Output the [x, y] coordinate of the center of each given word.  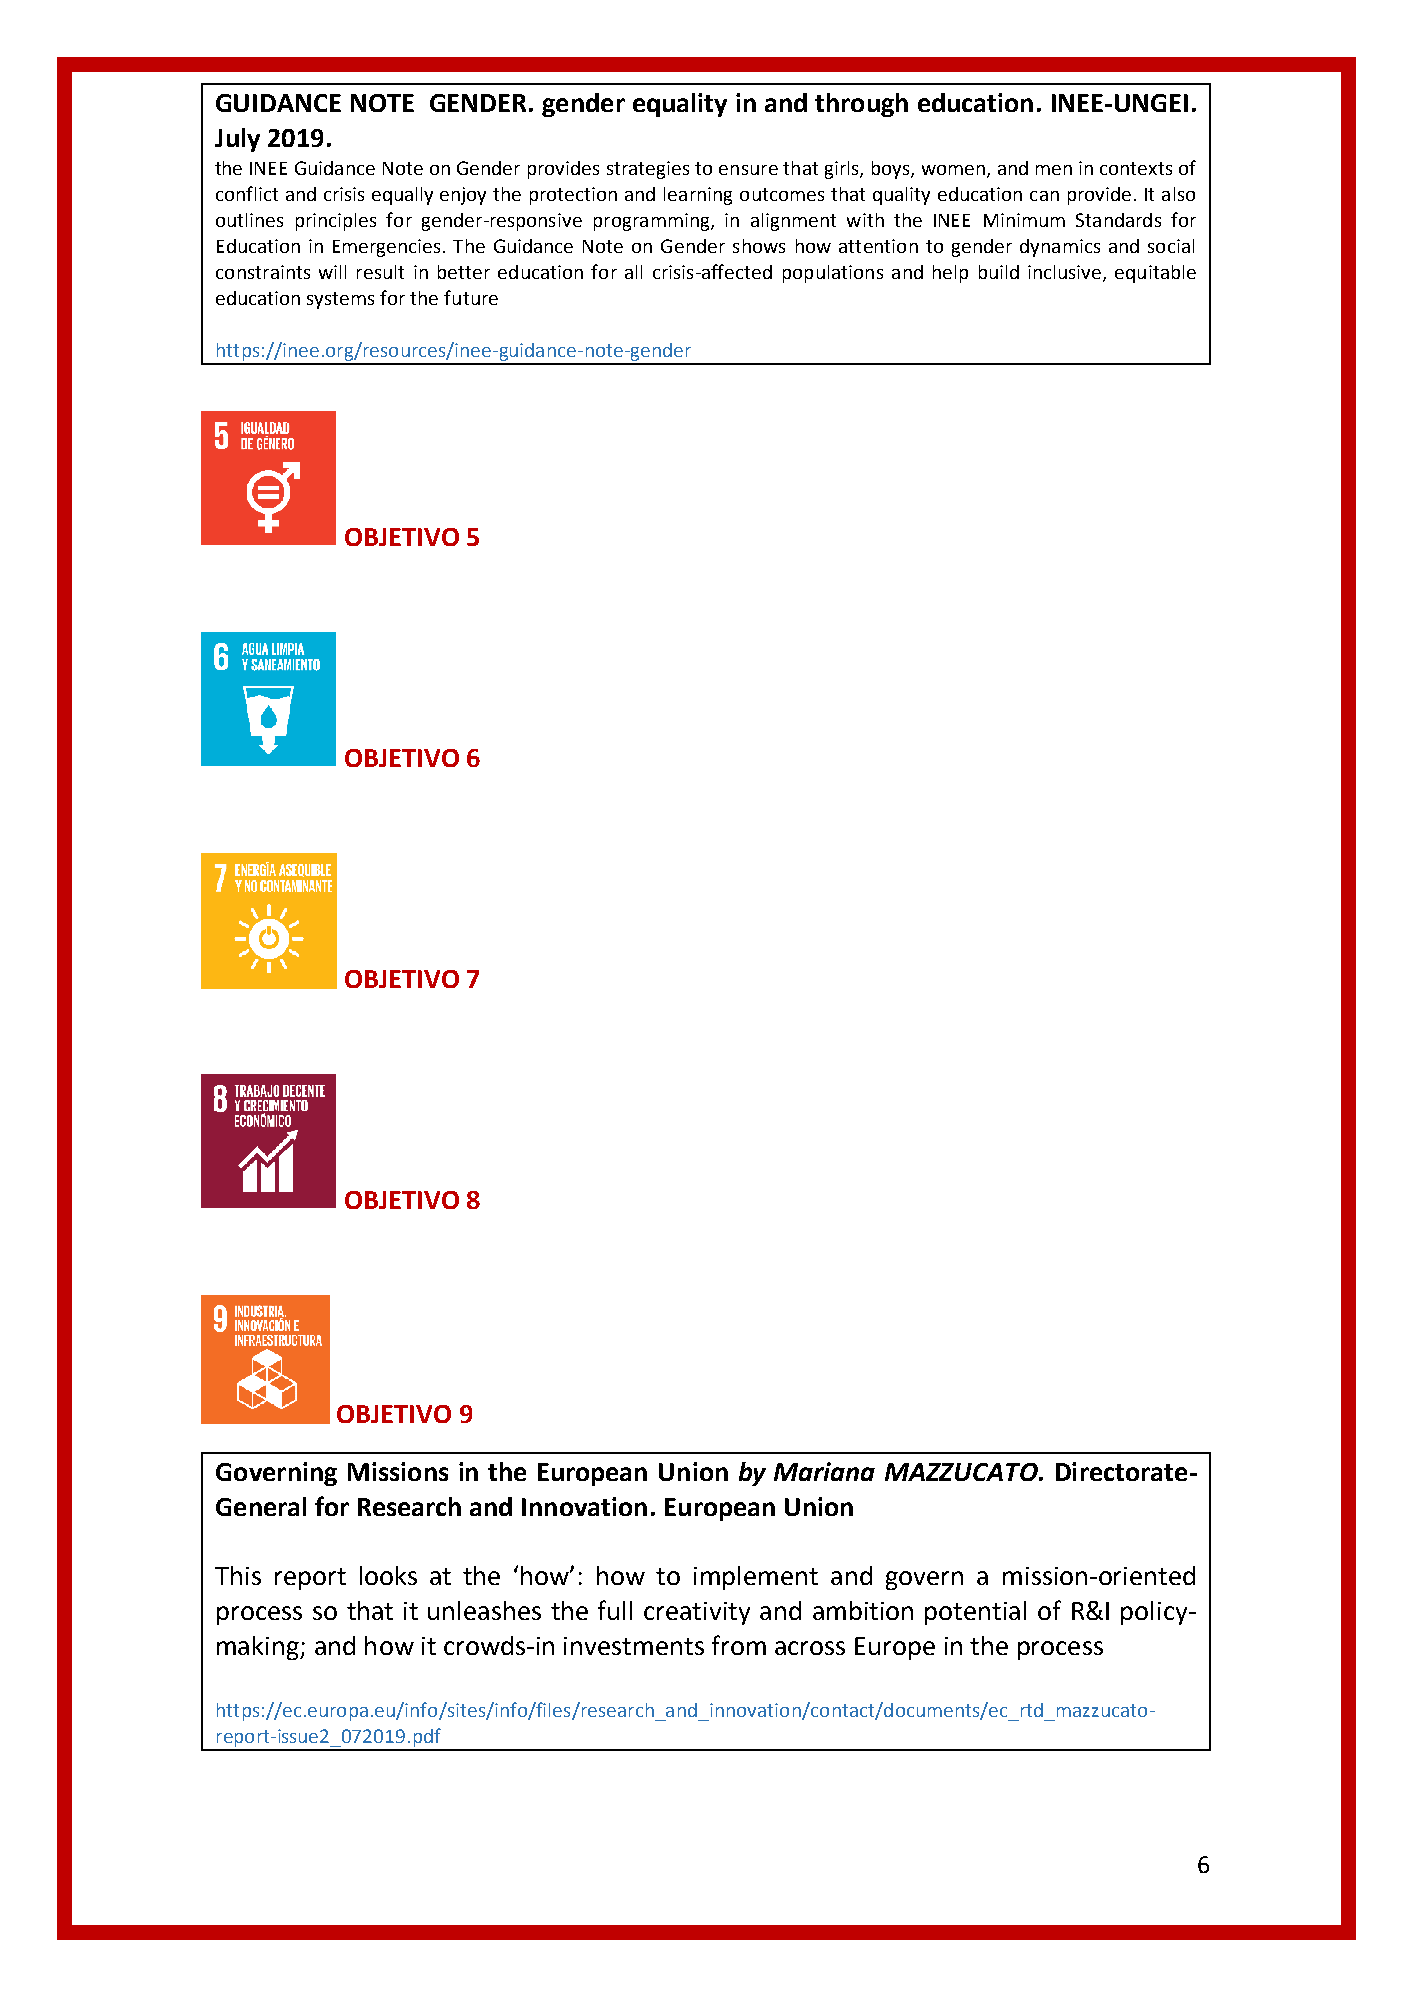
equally [402, 196]
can [1044, 196]
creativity [697, 1613]
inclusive [1066, 273]
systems [340, 300]
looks [388, 1575]
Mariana [824, 1471]
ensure [748, 170]
